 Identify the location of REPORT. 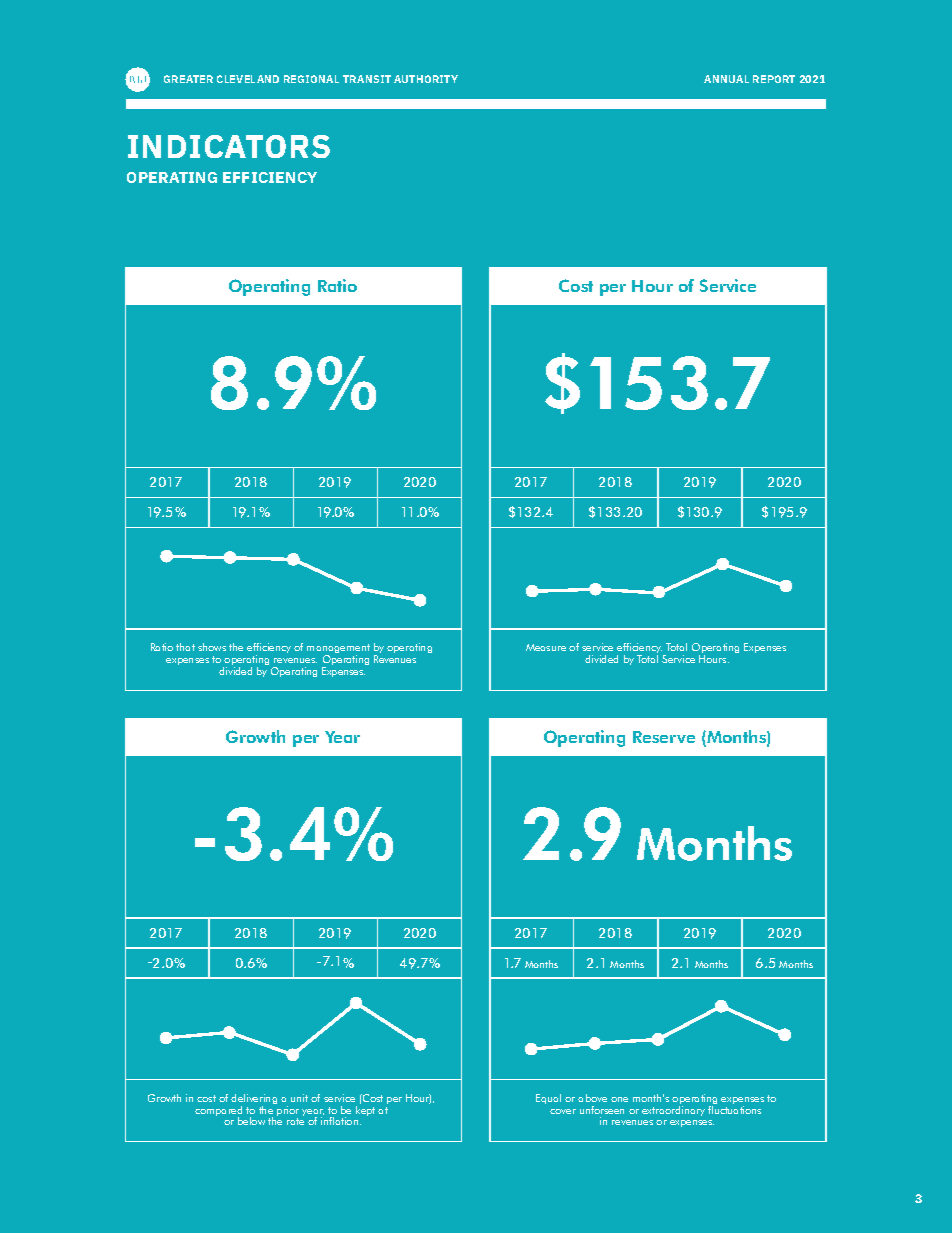
(774, 79).
